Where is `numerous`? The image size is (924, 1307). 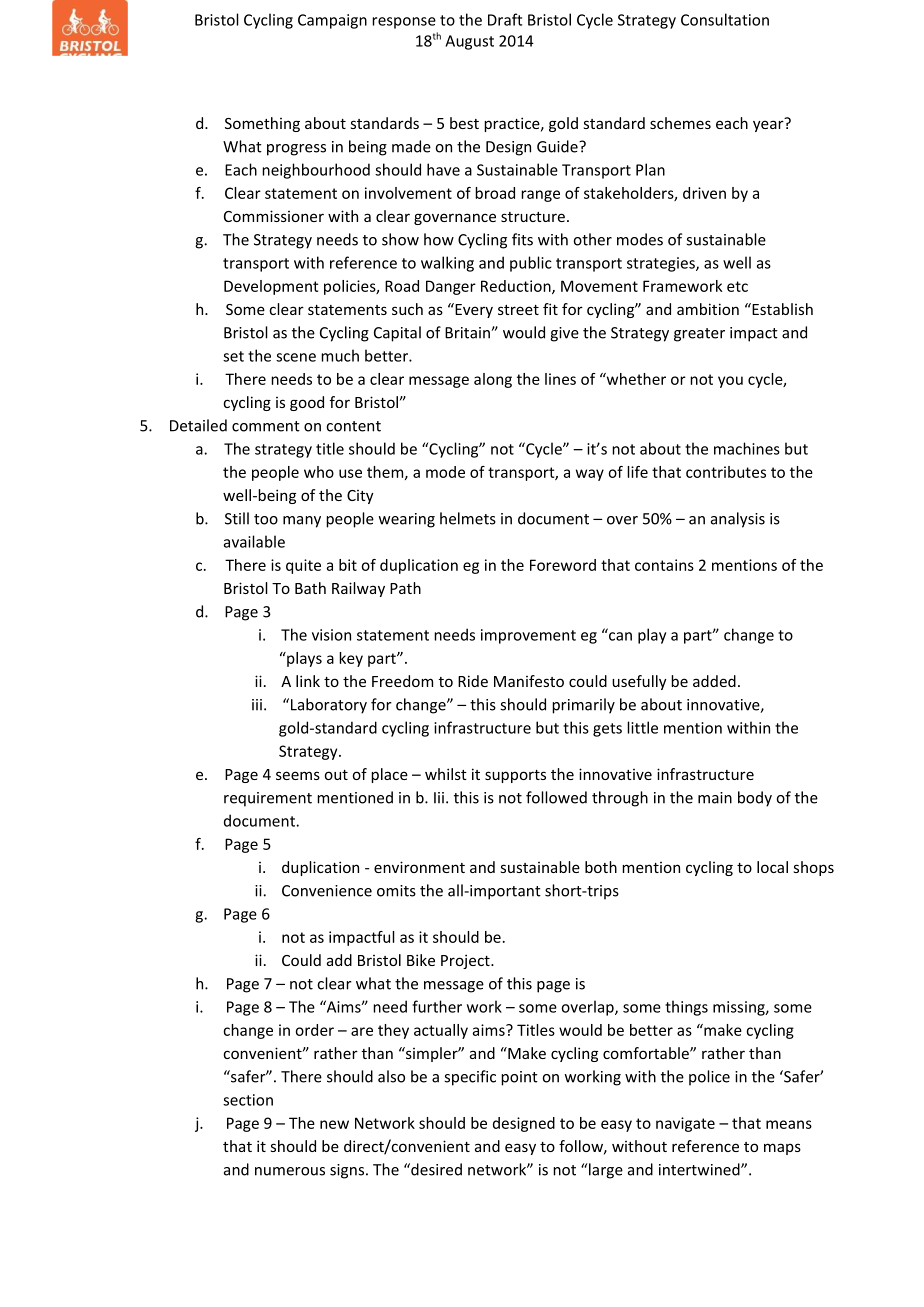
numerous is located at coordinates (290, 1171).
